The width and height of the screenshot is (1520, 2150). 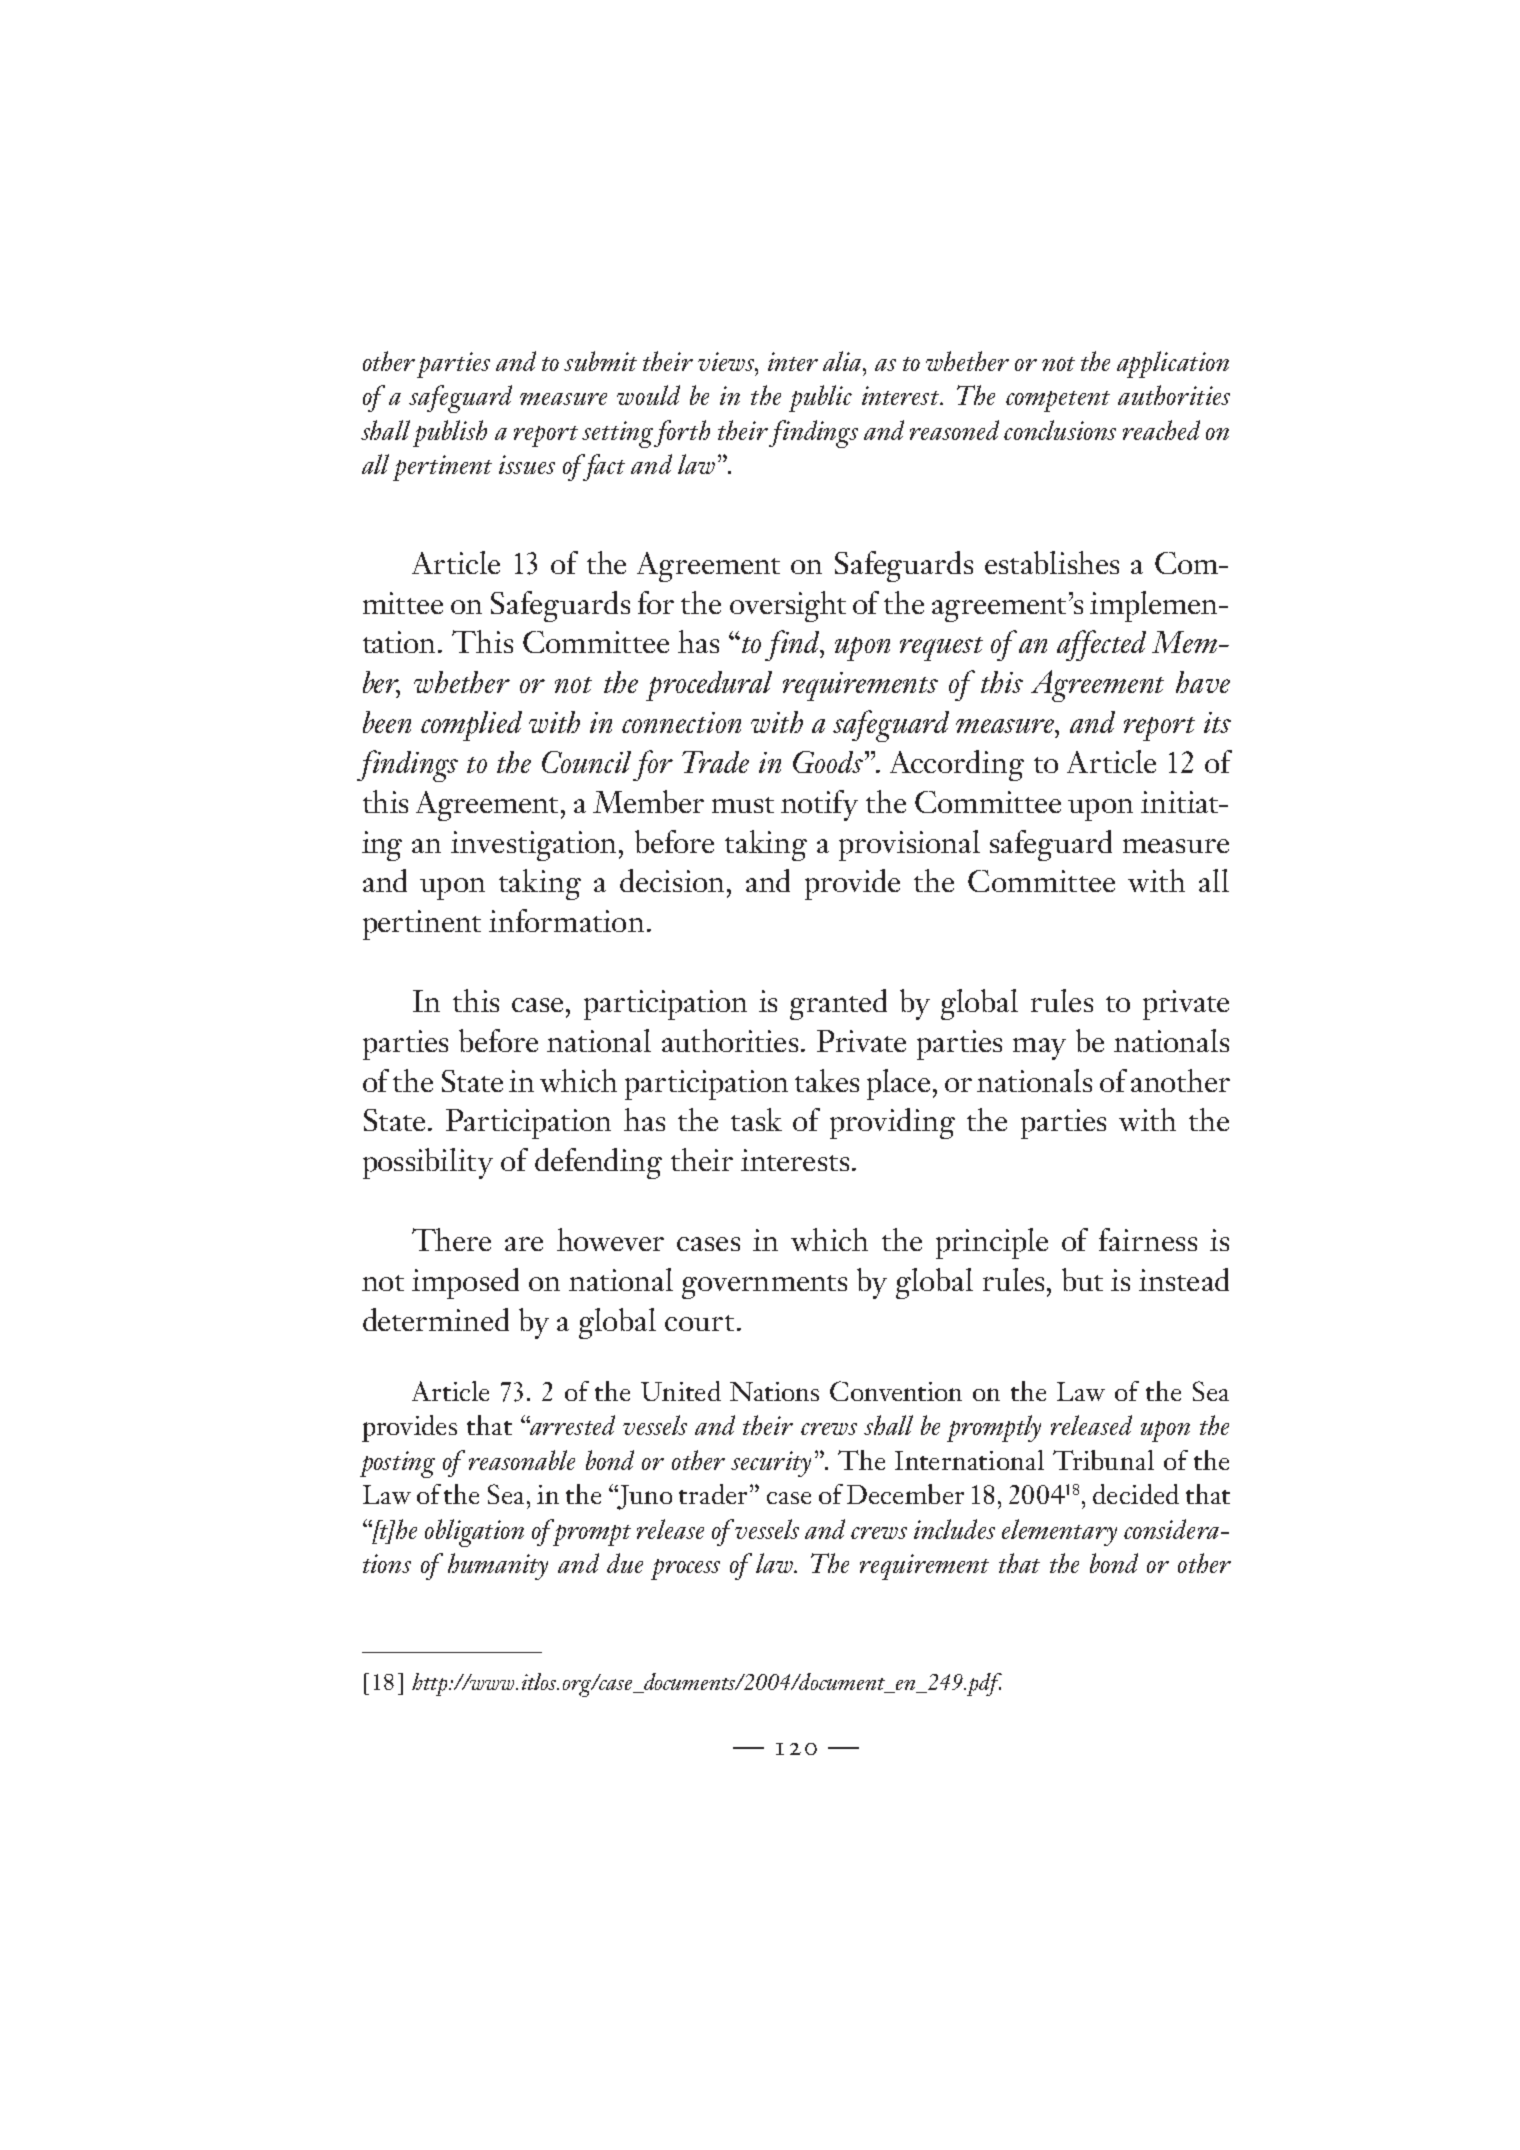 I want to click on competent, so click(x=1058, y=401).
